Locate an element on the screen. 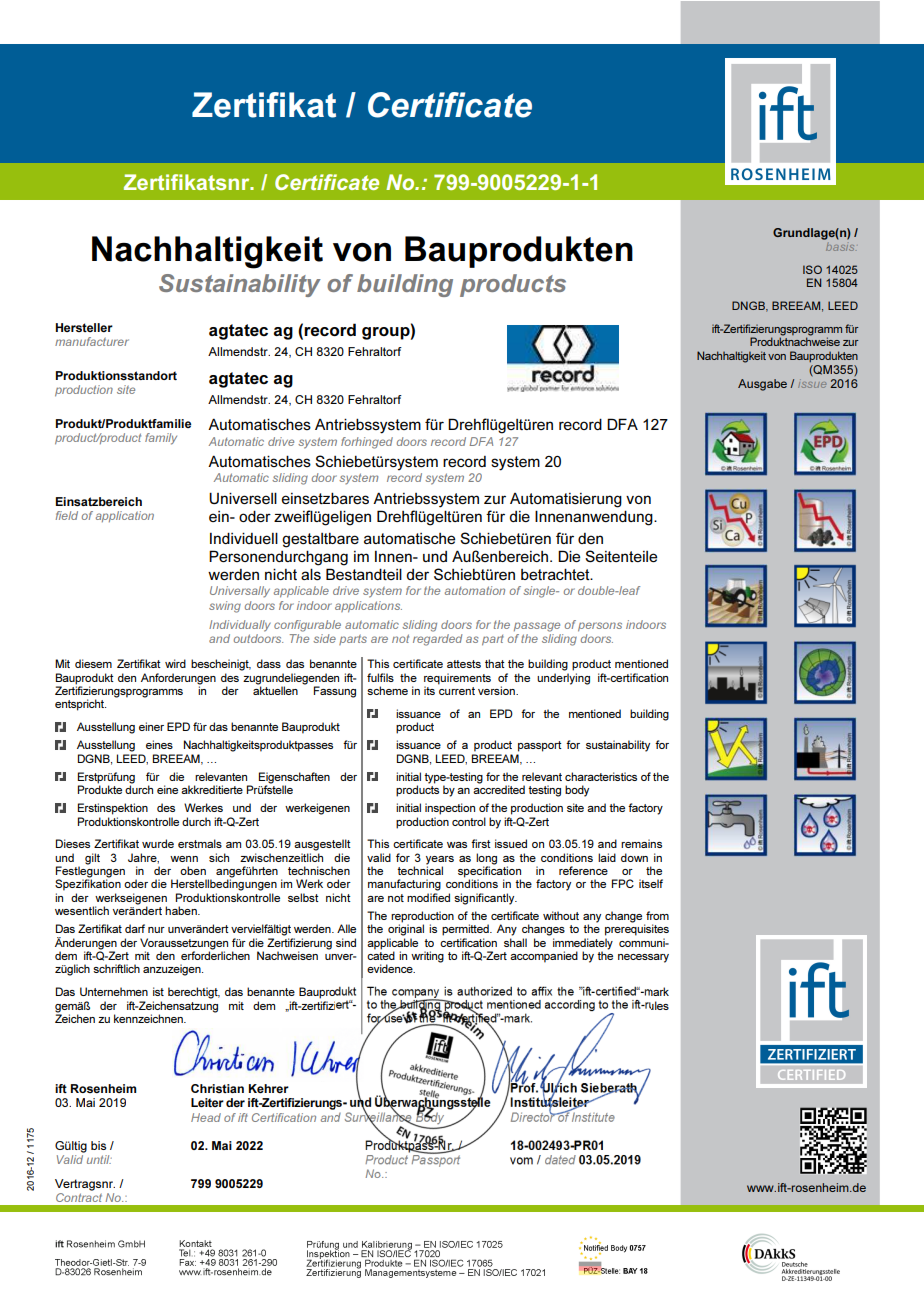  was is located at coordinates (457, 845).
